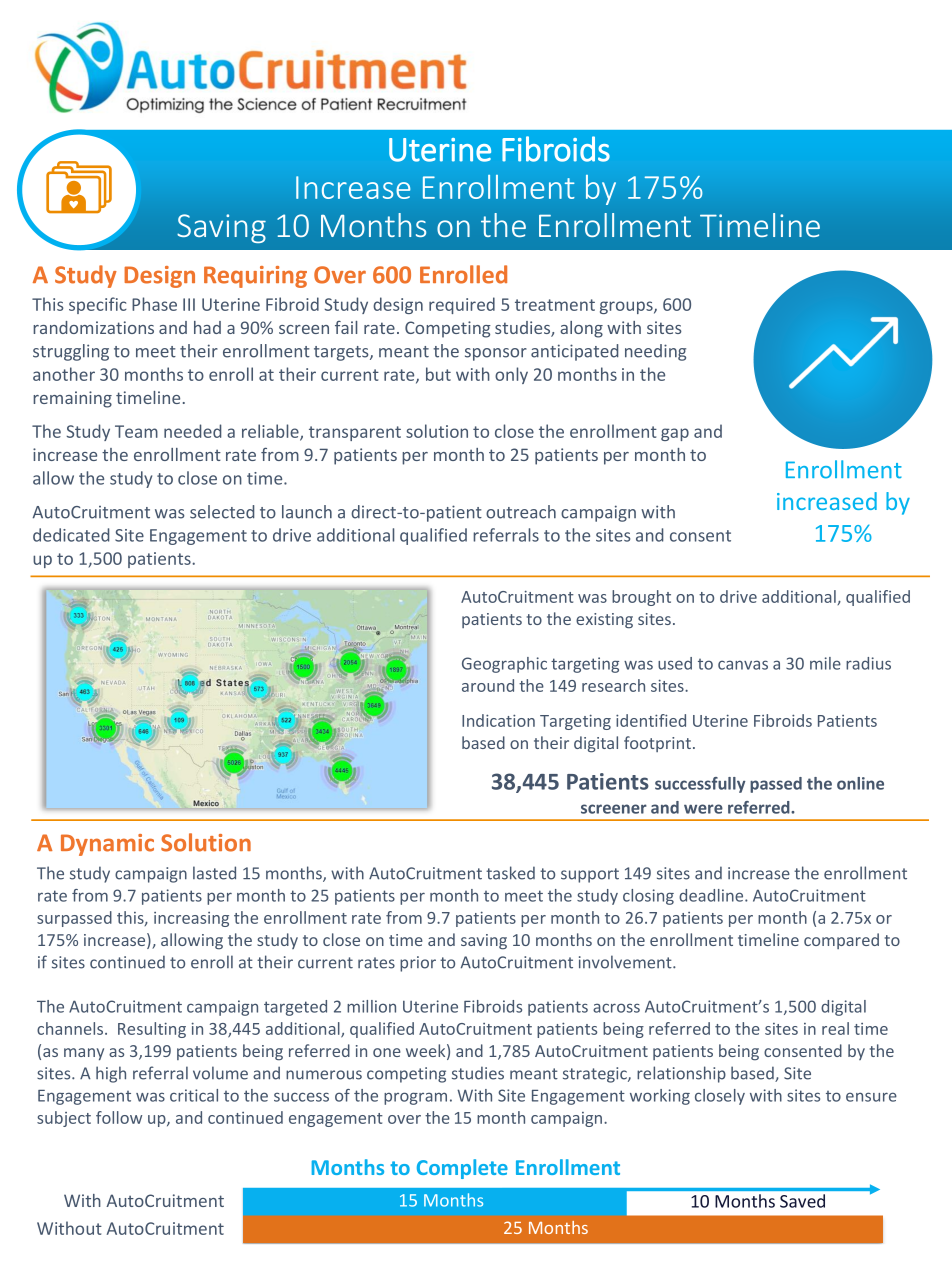  I want to click on online, so click(860, 783).
